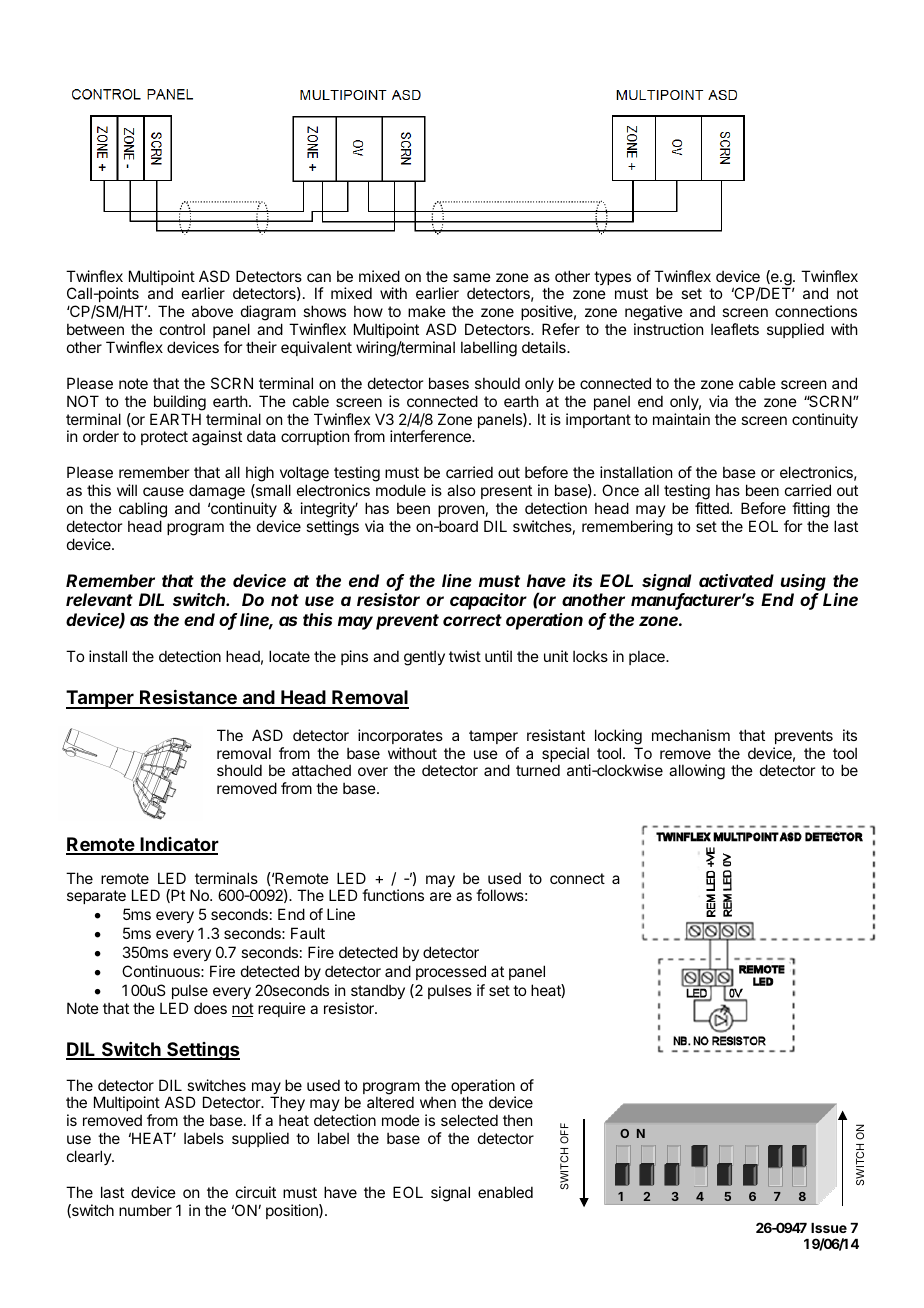  Describe the element at coordinates (427, 311) in the document. I see `make` at that location.
